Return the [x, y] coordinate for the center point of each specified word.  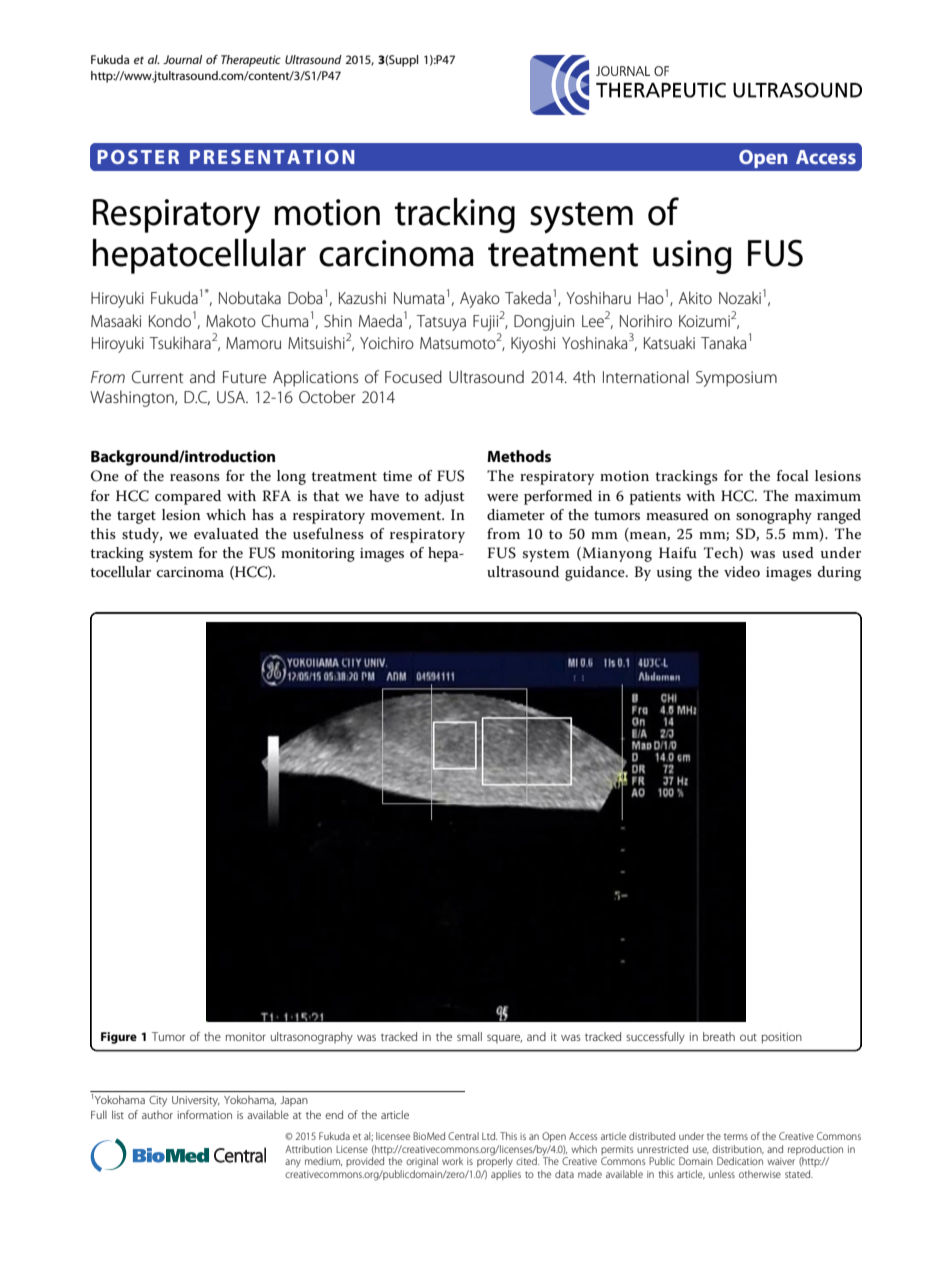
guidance [596, 573]
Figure [119, 1038]
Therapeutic [251, 61]
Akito [695, 297]
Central [463, 1136]
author [157, 1115]
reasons [195, 477]
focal [793, 475]
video [742, 571]
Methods [519, 456]
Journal [182, 59]
